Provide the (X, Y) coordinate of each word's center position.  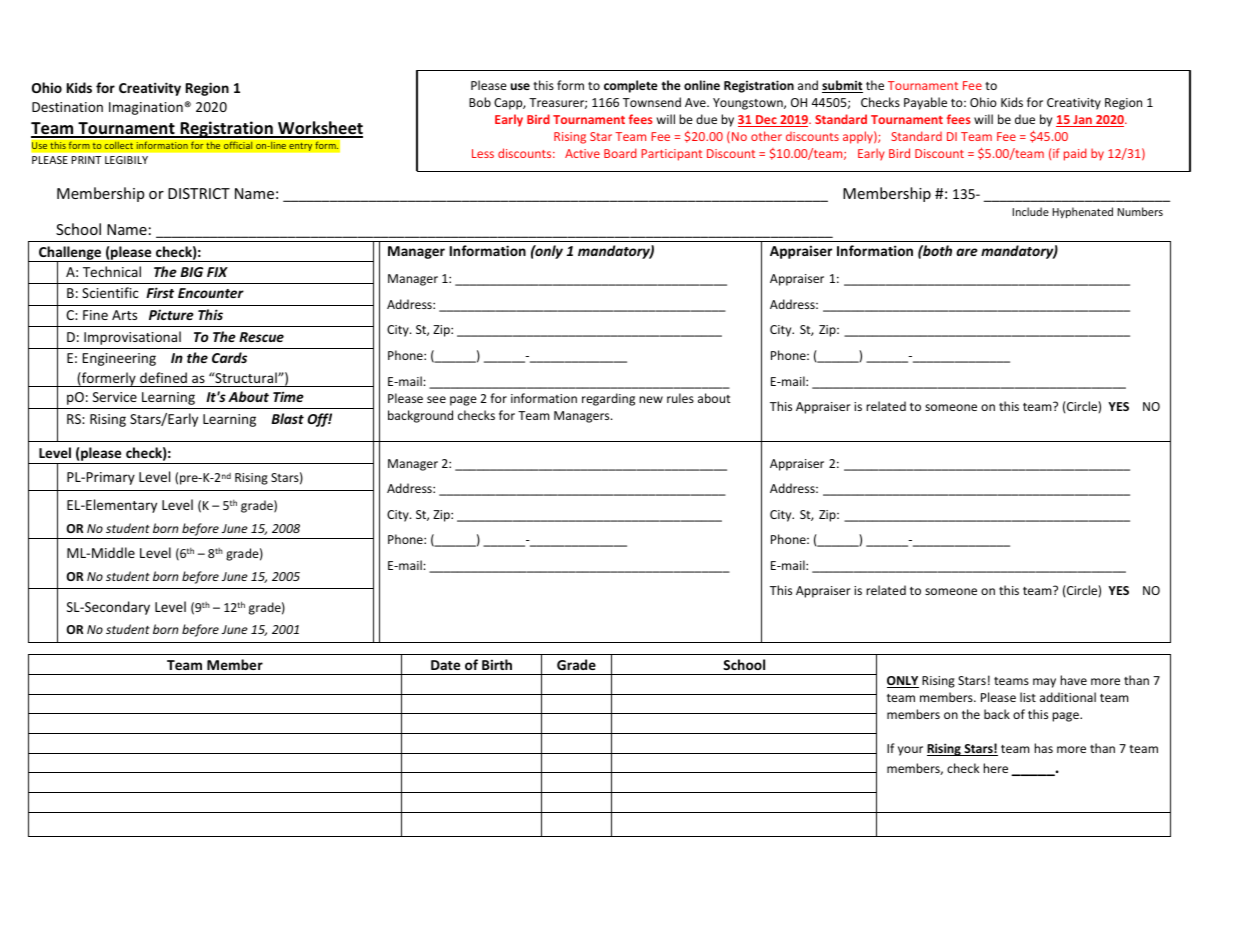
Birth (497, 664)
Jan (1082, 121)
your (910, 751)
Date (445, 665)
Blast (287, 418)
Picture (171, 315)
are (967, 252)
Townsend (652, 102)
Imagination (147, 108)
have (1073, 680)
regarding (608, 399)
